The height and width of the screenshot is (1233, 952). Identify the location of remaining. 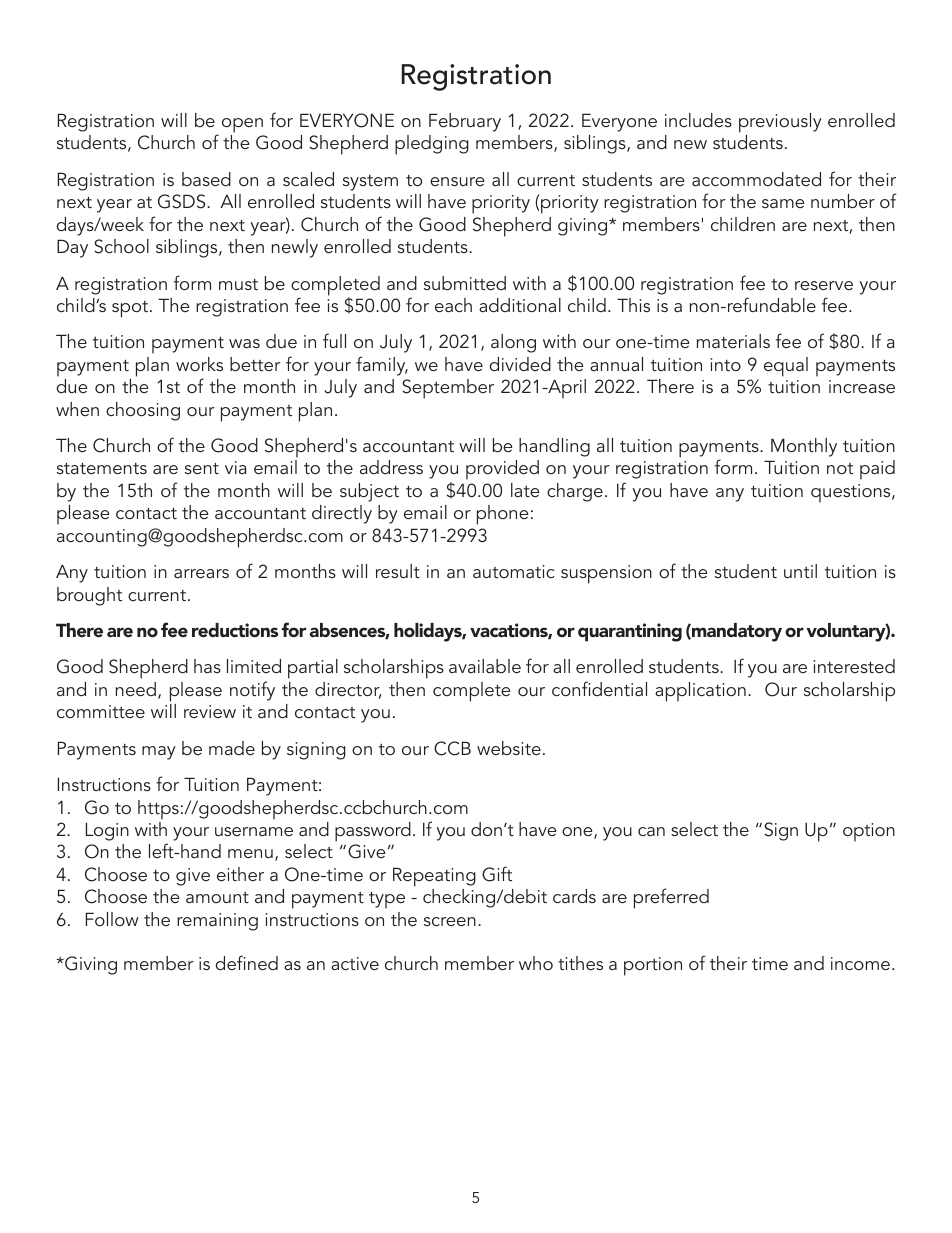
(217, 922).
